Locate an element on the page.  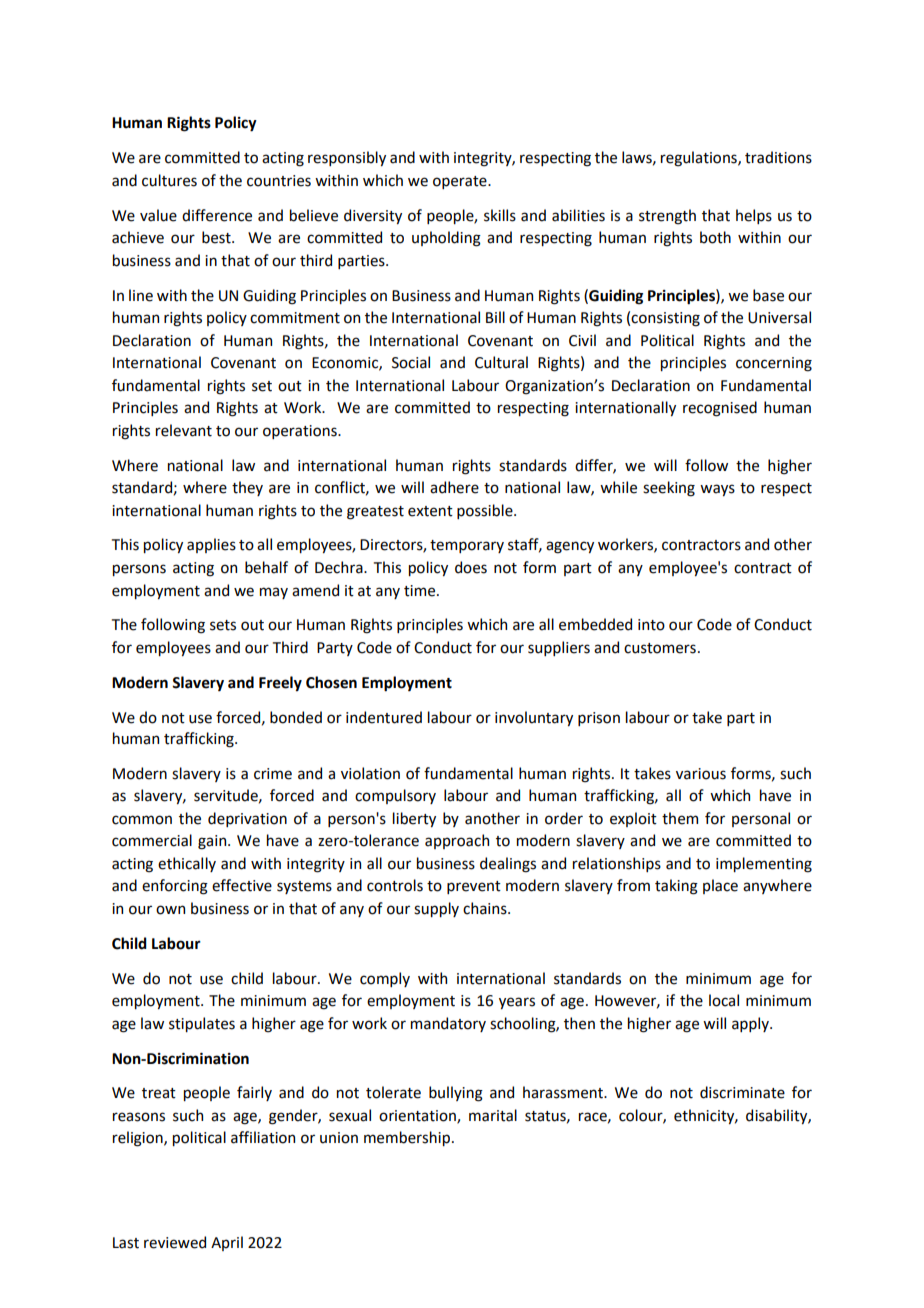
regulations is located at coordinates (700, 159).
